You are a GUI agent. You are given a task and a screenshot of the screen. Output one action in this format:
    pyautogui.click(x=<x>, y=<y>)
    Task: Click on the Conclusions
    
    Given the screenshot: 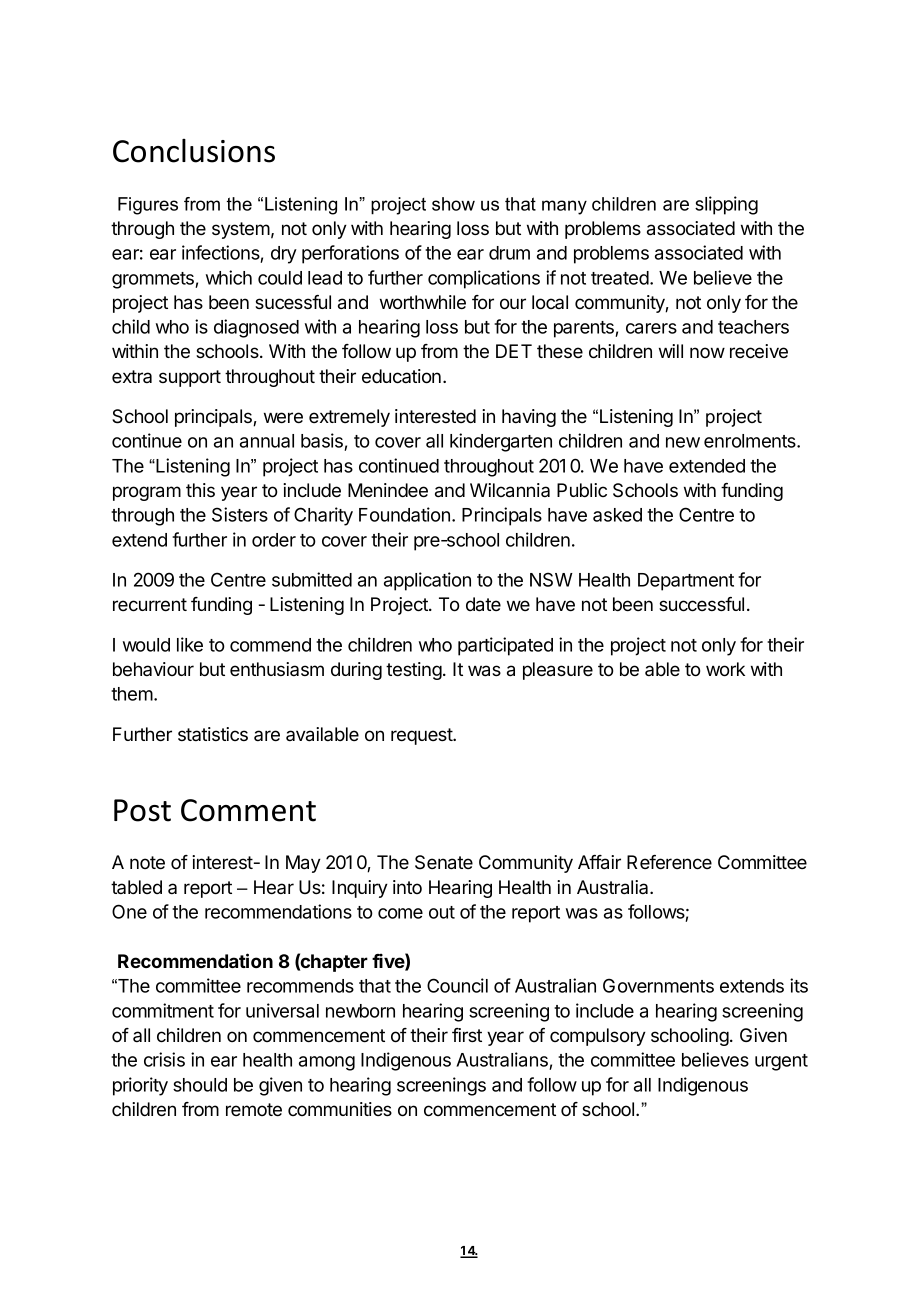 What is the action you would take?
    pyautogui.click(x=194, y=151)
